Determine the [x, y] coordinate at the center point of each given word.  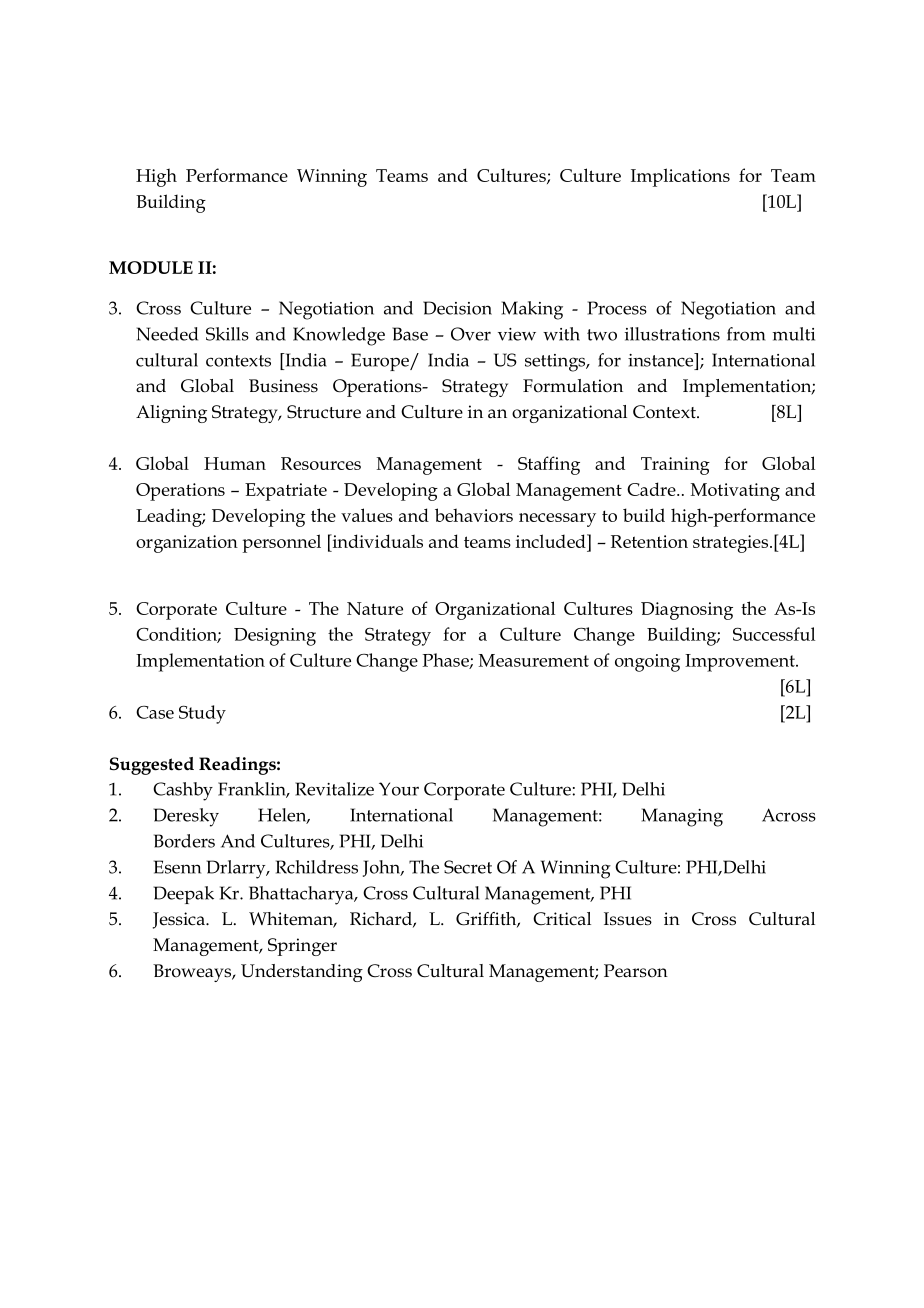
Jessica [180, 920]
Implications [680, 177]
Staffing [549, 465]
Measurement [534, 660]
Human [235, 463]
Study [202, 714]
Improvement [741, 663]
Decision [457, 308]
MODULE [151, 267]
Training [675, 466]
